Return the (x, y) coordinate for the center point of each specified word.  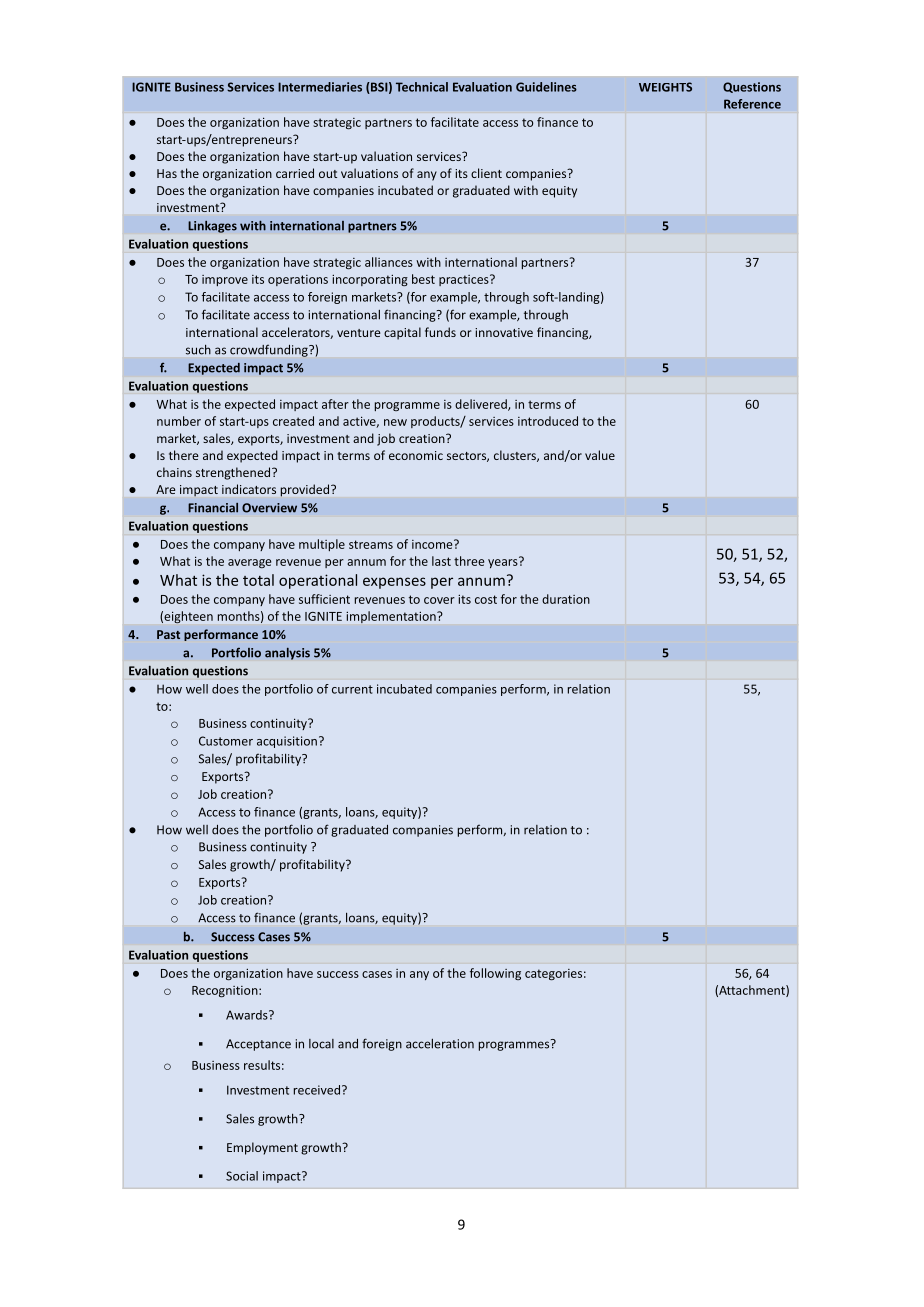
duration (566, 599)
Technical (422, 87)
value (600, 455)
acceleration (440, 1044)
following (495, 974)
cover (439, 600)
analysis (287, 653)
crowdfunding (270, 351)
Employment (262, 1148)
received (317, 1090)
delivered (482, 405)
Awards (248, 1015)
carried (295, 173)
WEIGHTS (665, 87)
